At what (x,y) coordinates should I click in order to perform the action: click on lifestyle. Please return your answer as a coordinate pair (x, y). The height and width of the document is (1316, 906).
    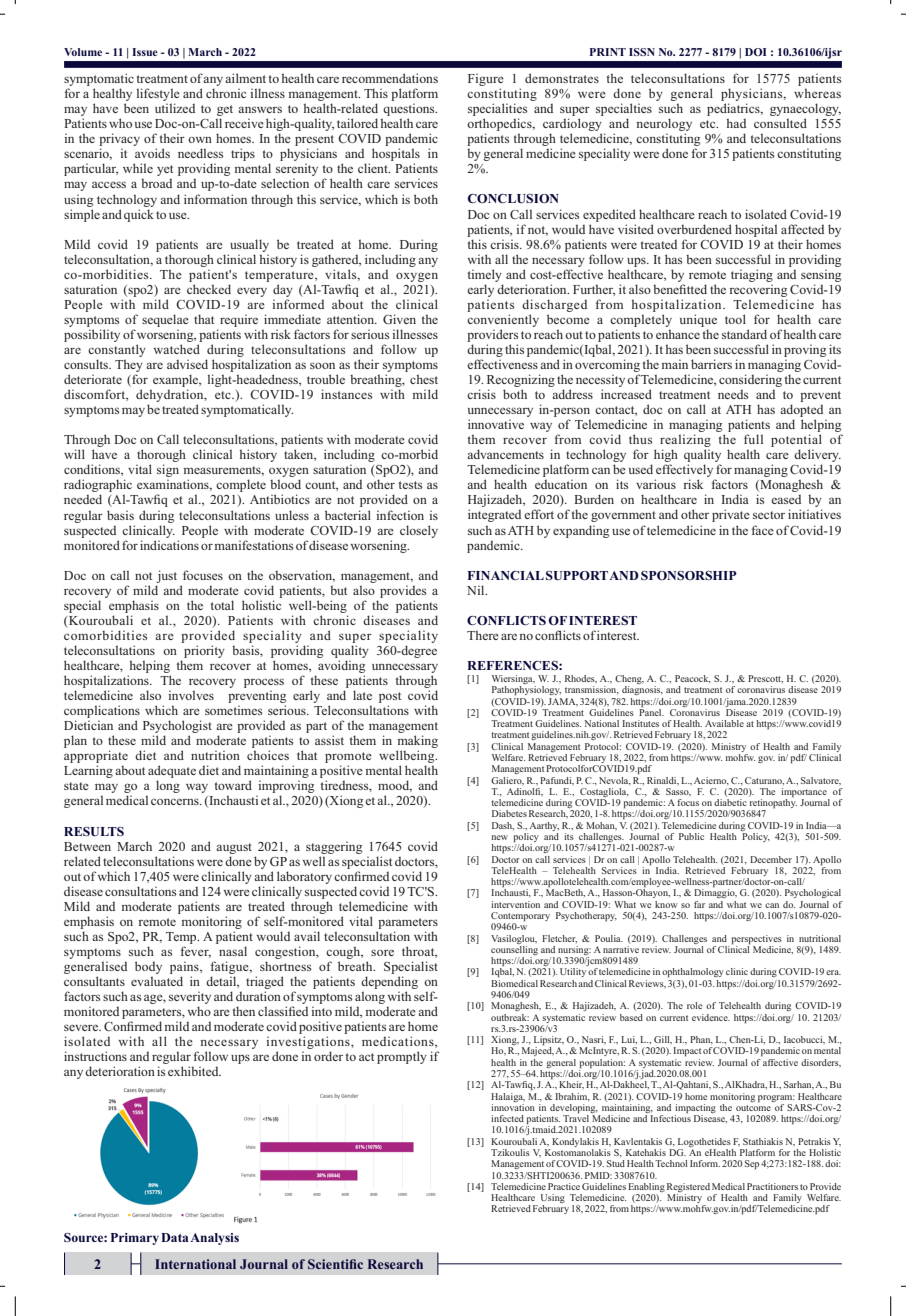
    Looking at the image, I should click on (158, 96).
